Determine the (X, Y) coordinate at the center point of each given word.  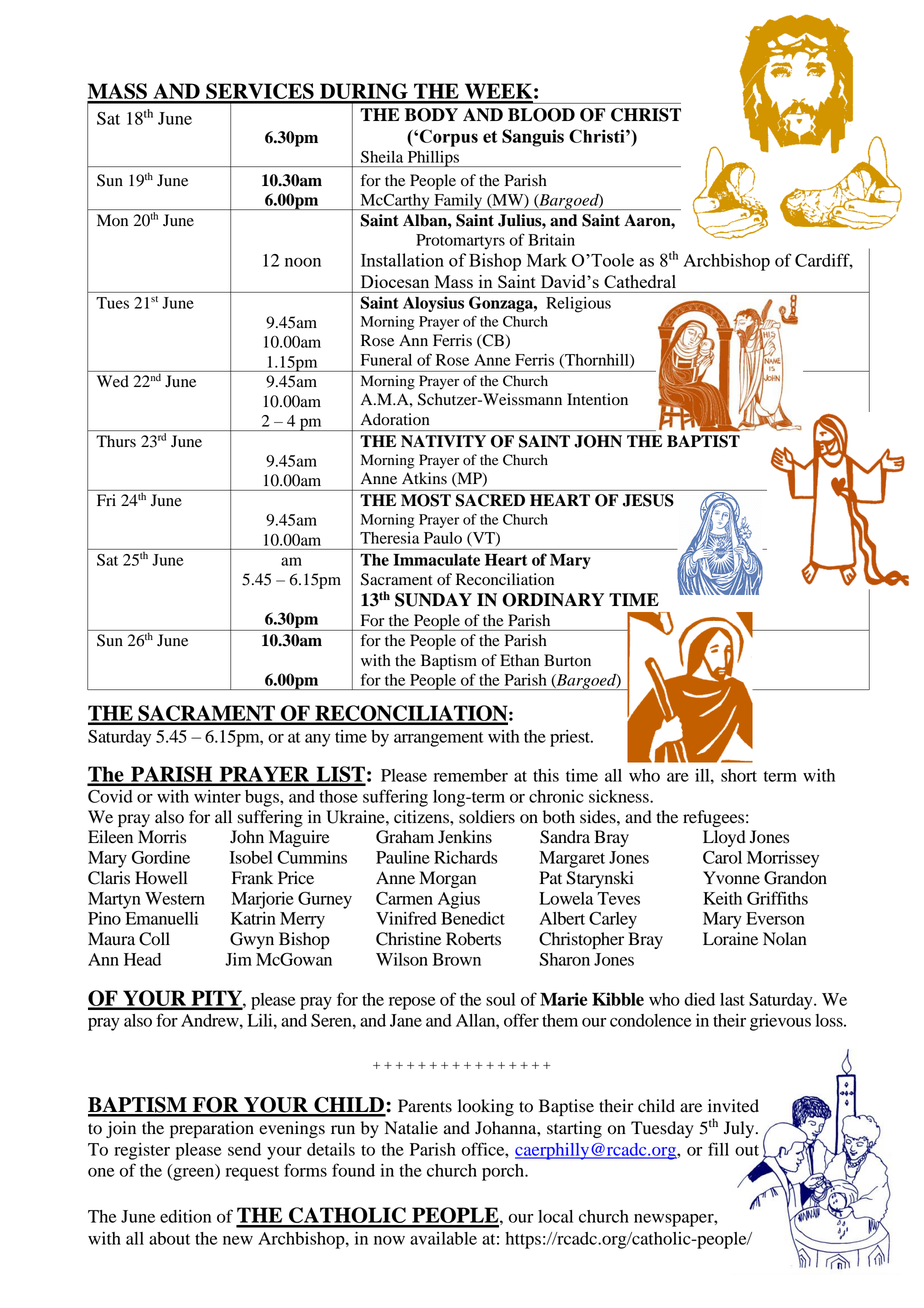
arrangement (439, 739)
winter (217, 796)
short (739, 775)
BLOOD (541, 115)
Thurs (116, 441)
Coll (154, 939)
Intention (597, 399)
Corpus (449, 138)
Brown (457, 959)
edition (185, 1216)
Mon (112, 220)
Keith (722, 898)
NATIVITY (443, 441)
